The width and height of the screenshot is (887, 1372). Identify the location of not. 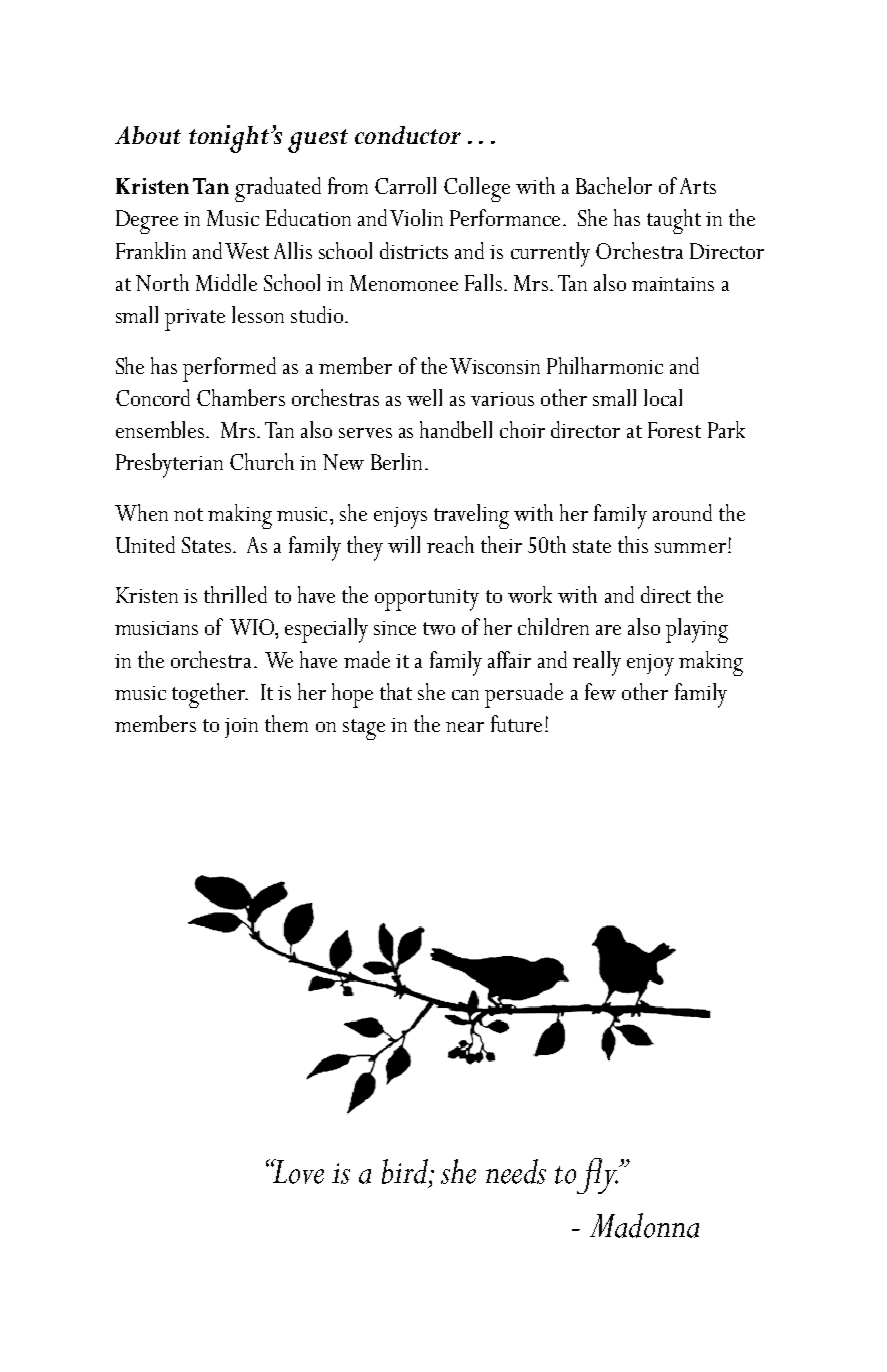
(188, 514).
